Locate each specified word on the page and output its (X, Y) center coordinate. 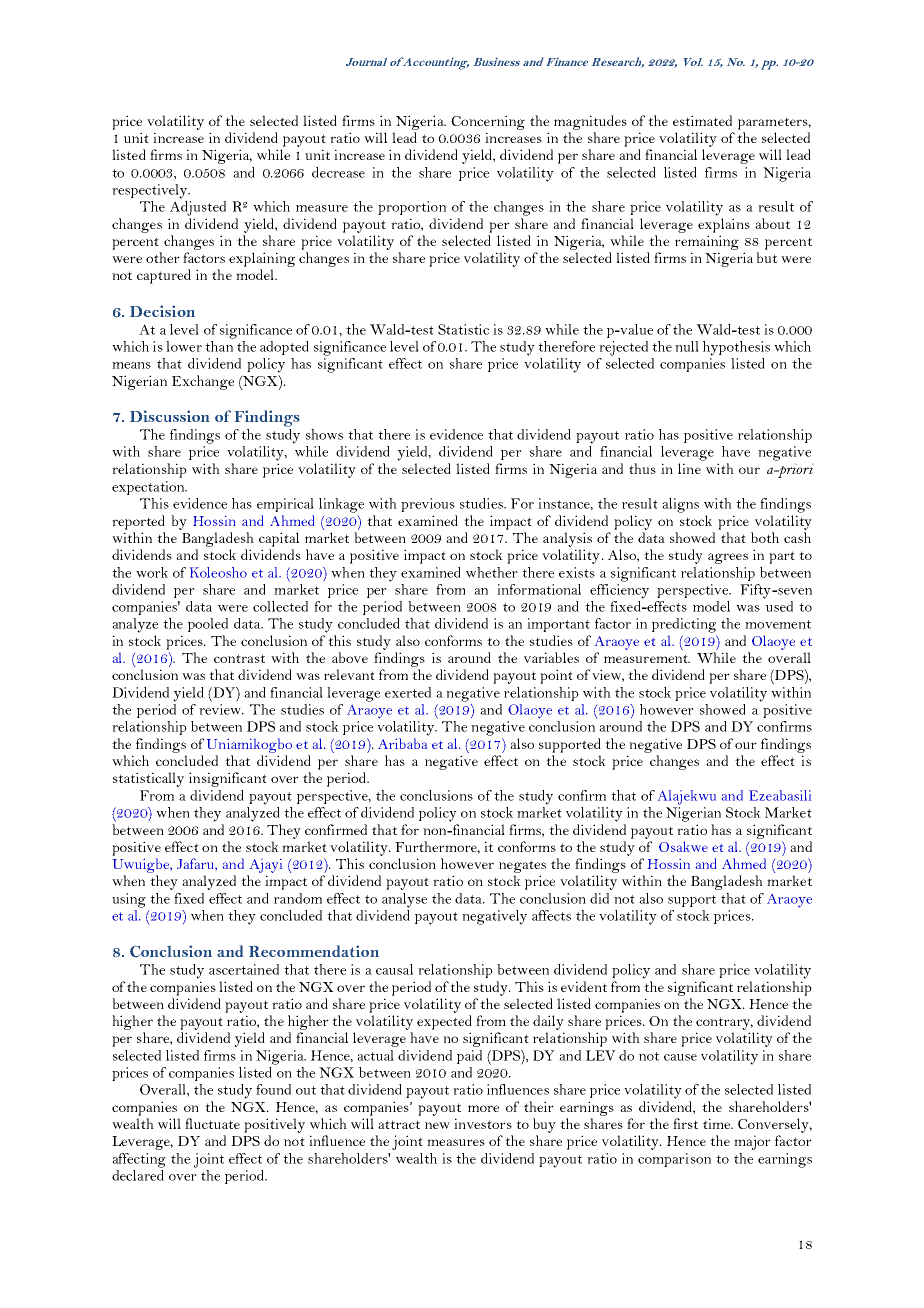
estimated (702, 120)
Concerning (488, 122)
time (717, 1123)
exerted (408, 692)
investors (483, 1123)
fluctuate (212, 1123)
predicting (684, 625)
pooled (208, 625)
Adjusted (198, 208)
